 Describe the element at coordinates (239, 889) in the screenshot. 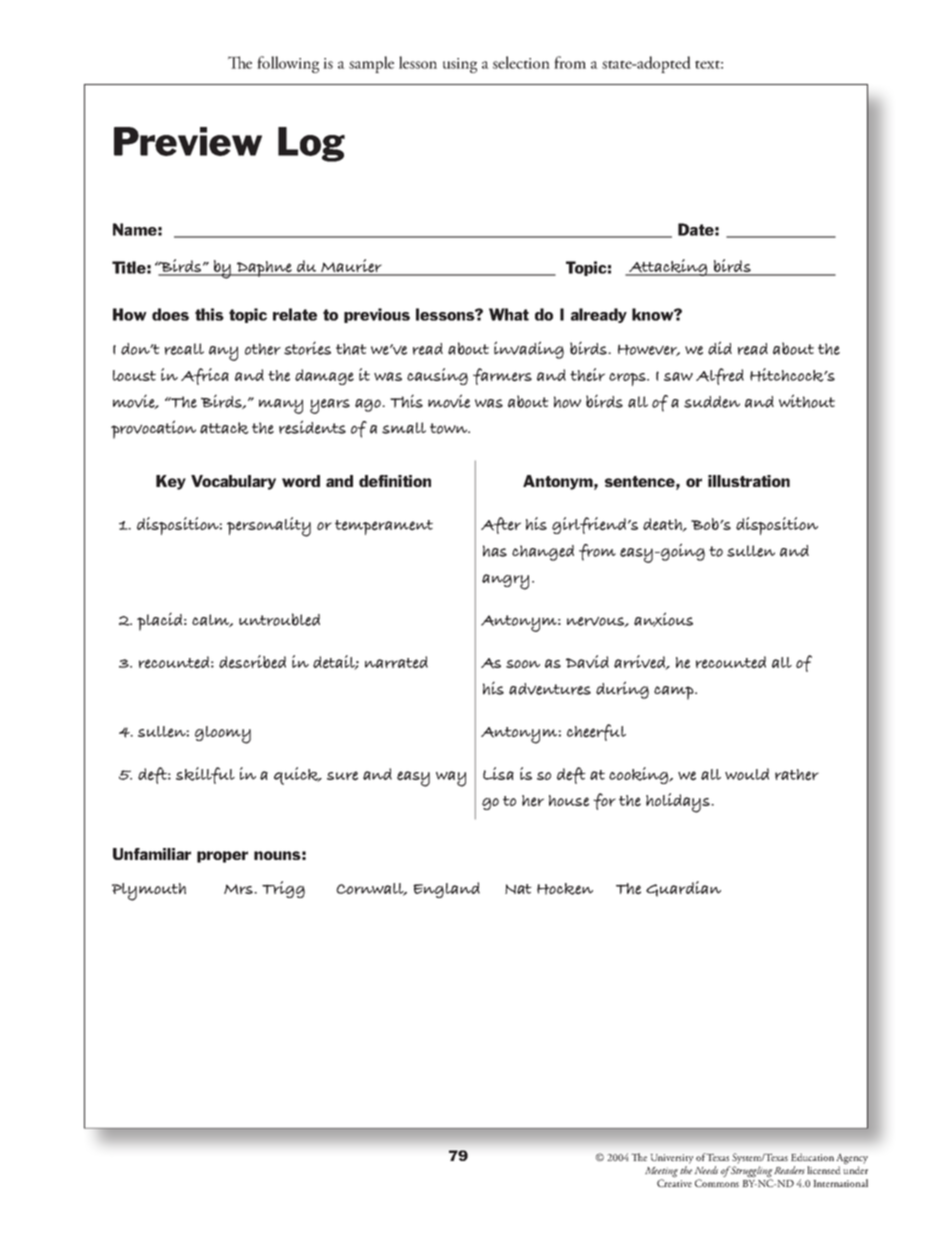

I see `Mrs` at that location.
